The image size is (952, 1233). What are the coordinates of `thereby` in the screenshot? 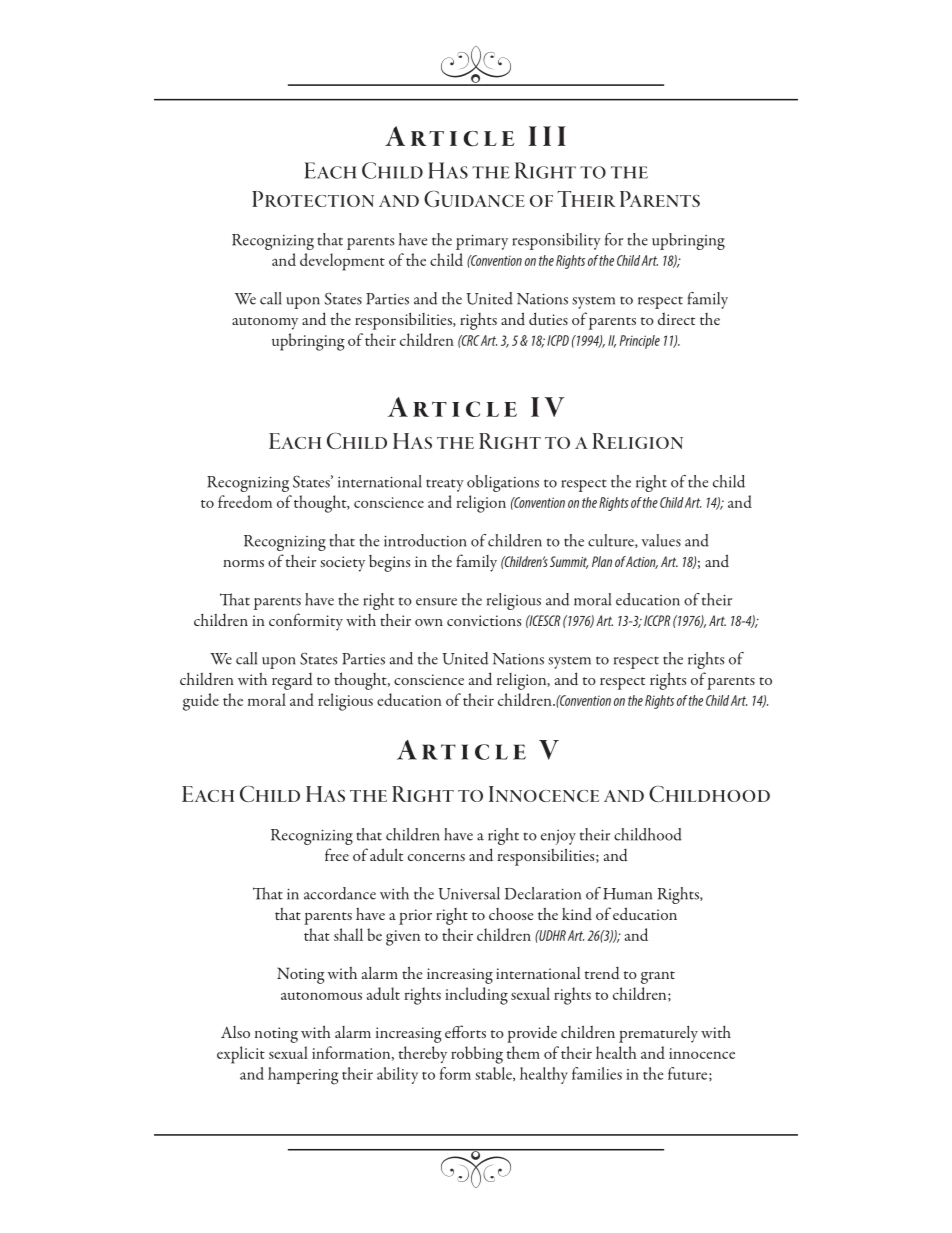 It's located at (423, 1054).
